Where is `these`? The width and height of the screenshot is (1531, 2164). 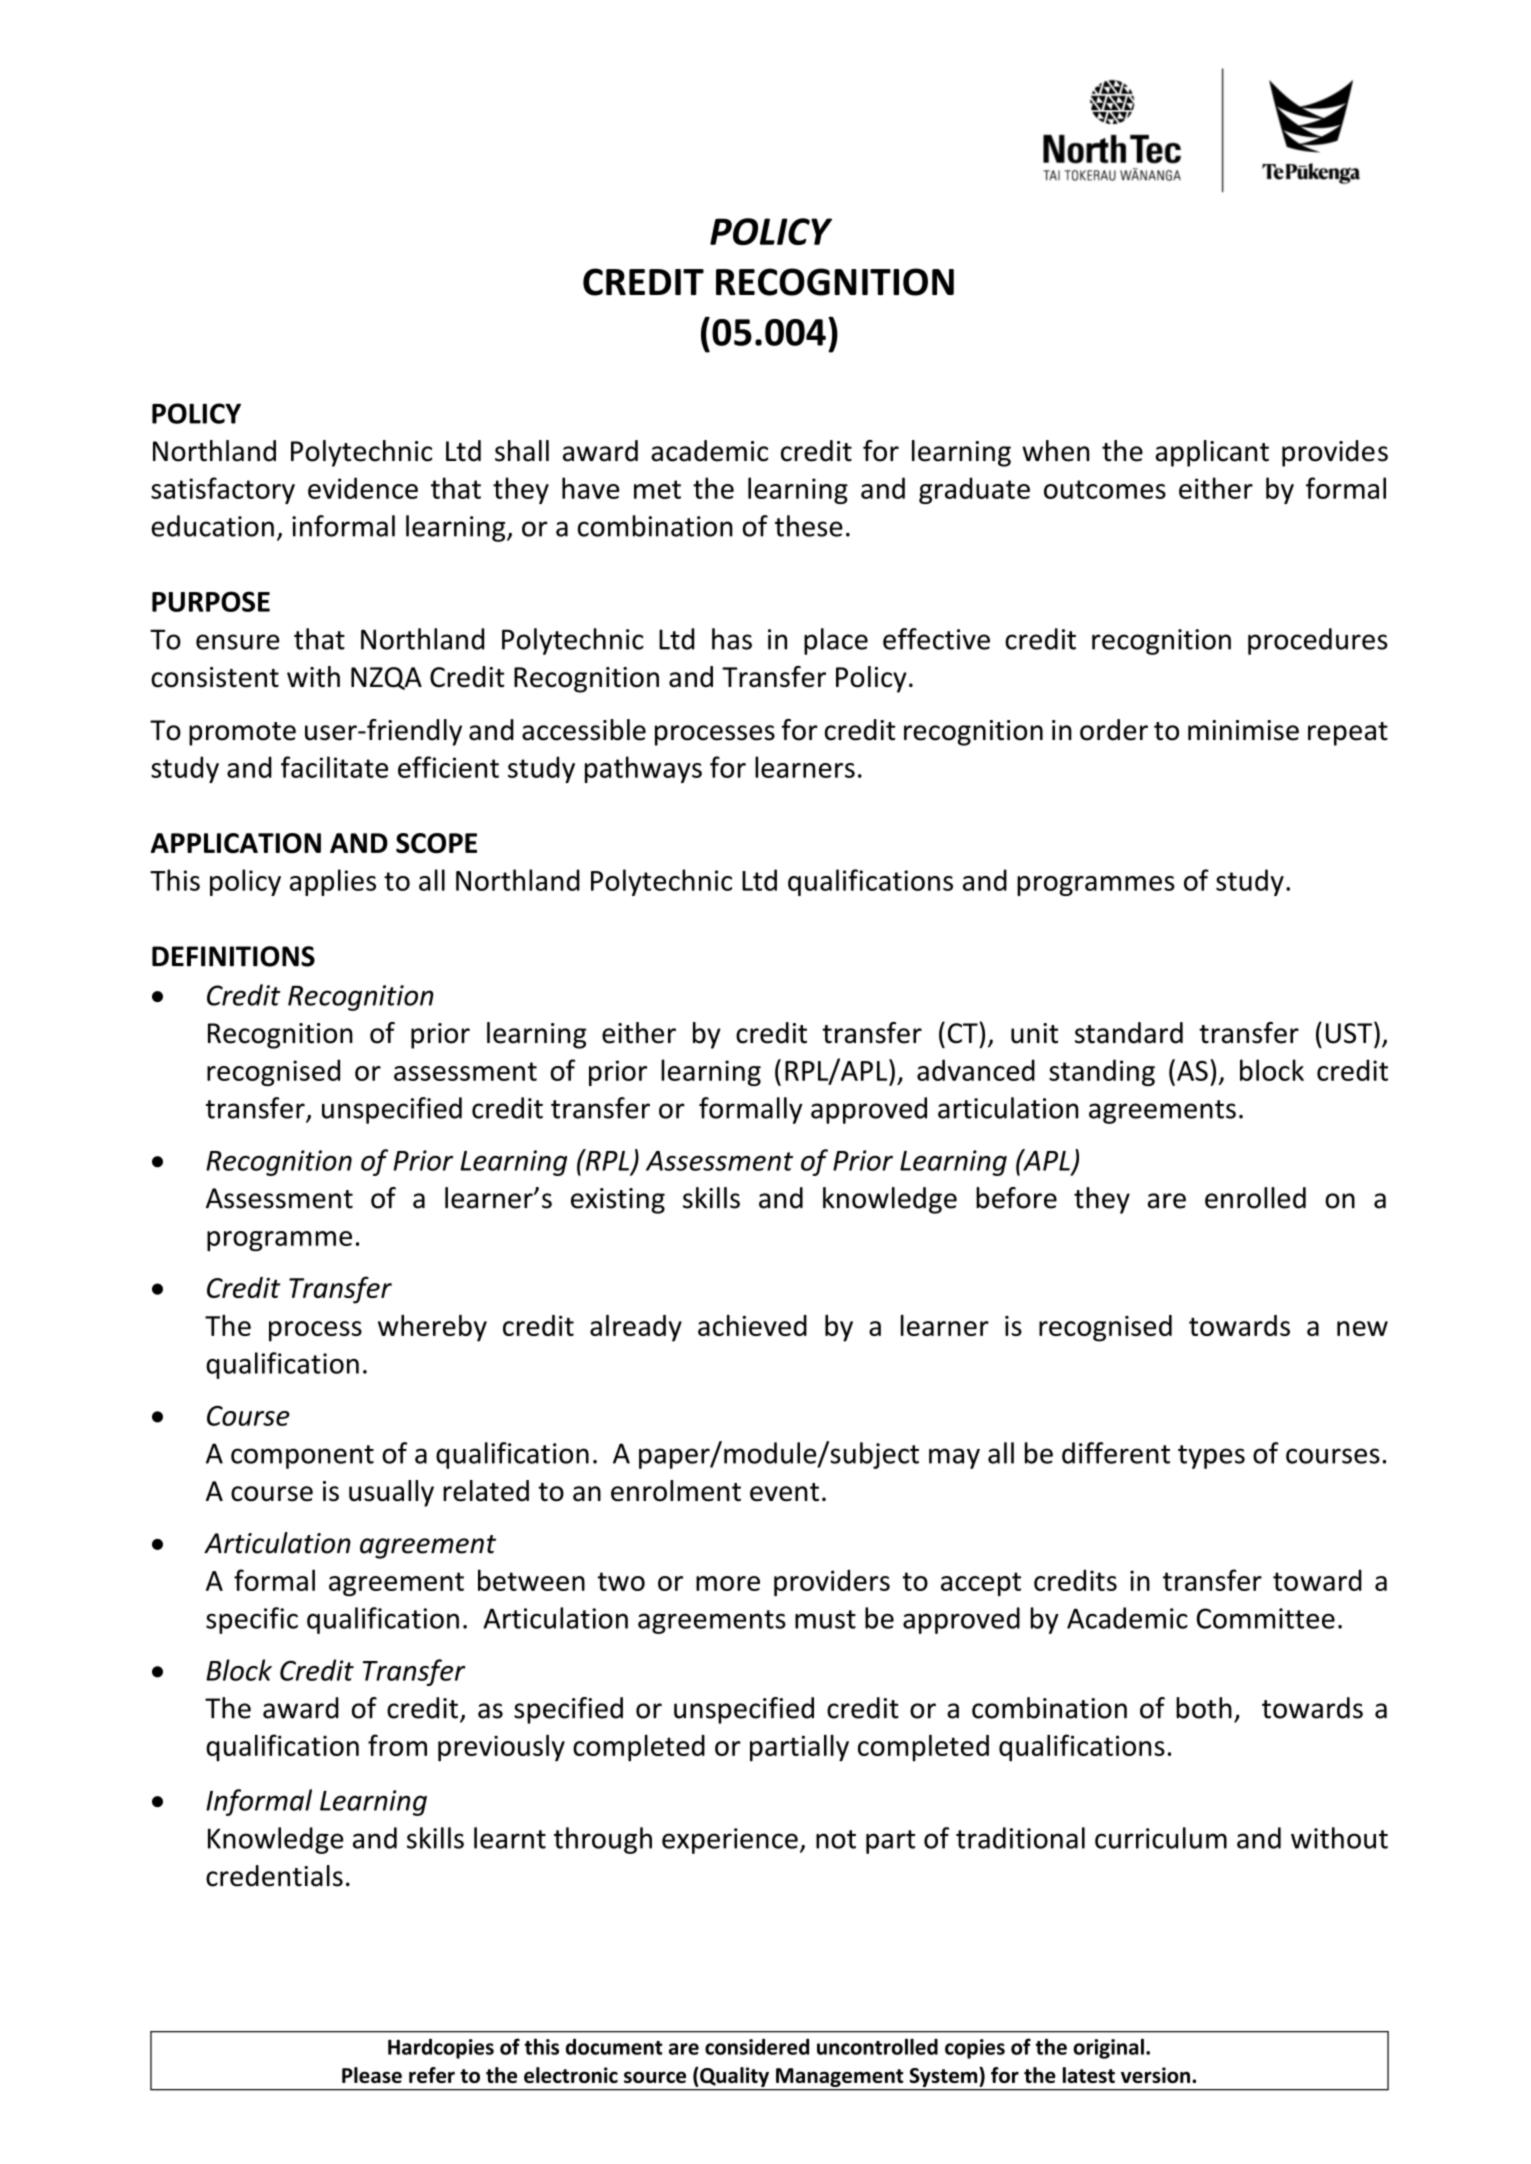 these is located at coordinates (809, 526).
